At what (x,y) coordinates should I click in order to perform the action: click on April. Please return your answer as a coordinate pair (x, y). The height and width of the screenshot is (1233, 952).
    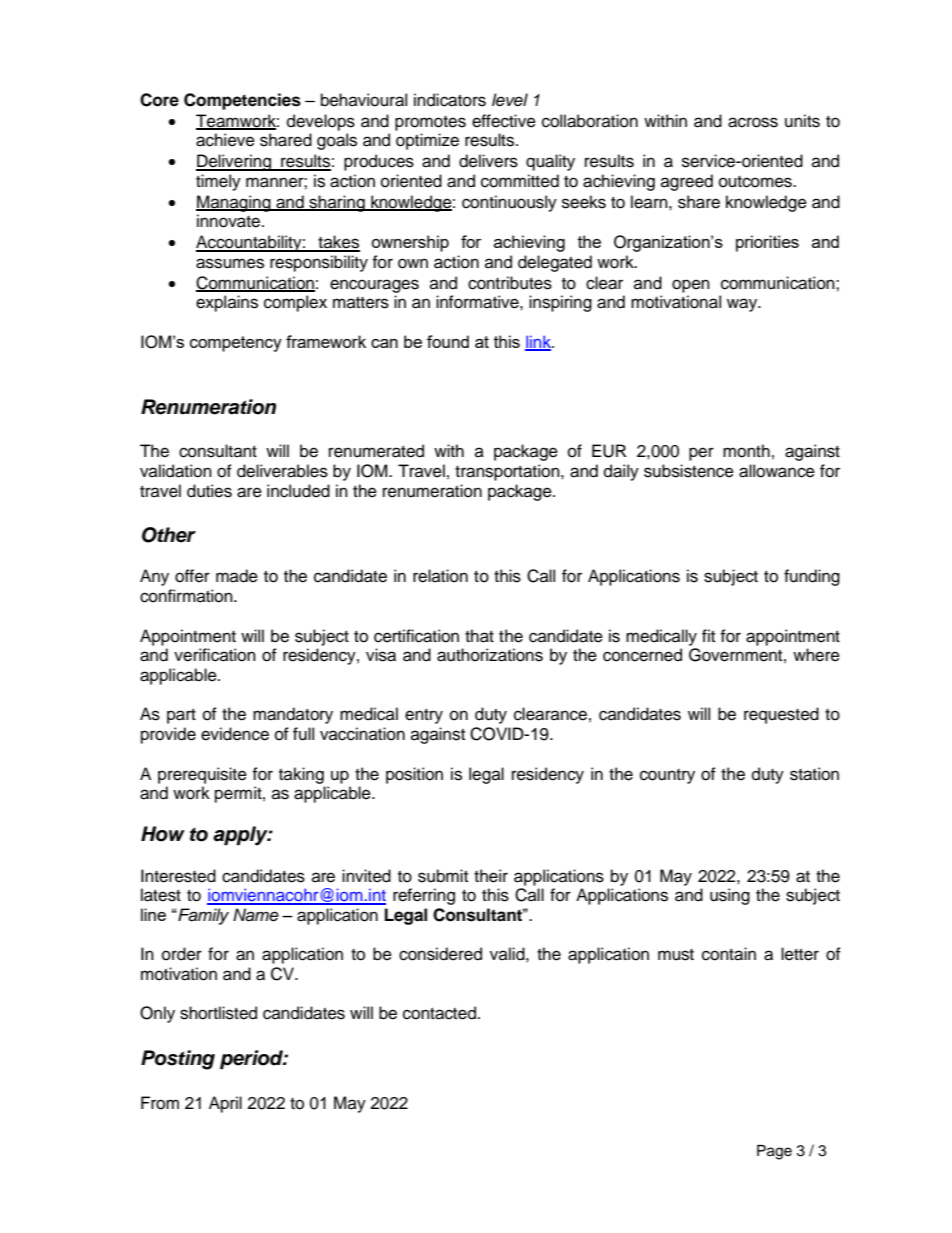
    Looking at the image, I should click on (225, 1104).
